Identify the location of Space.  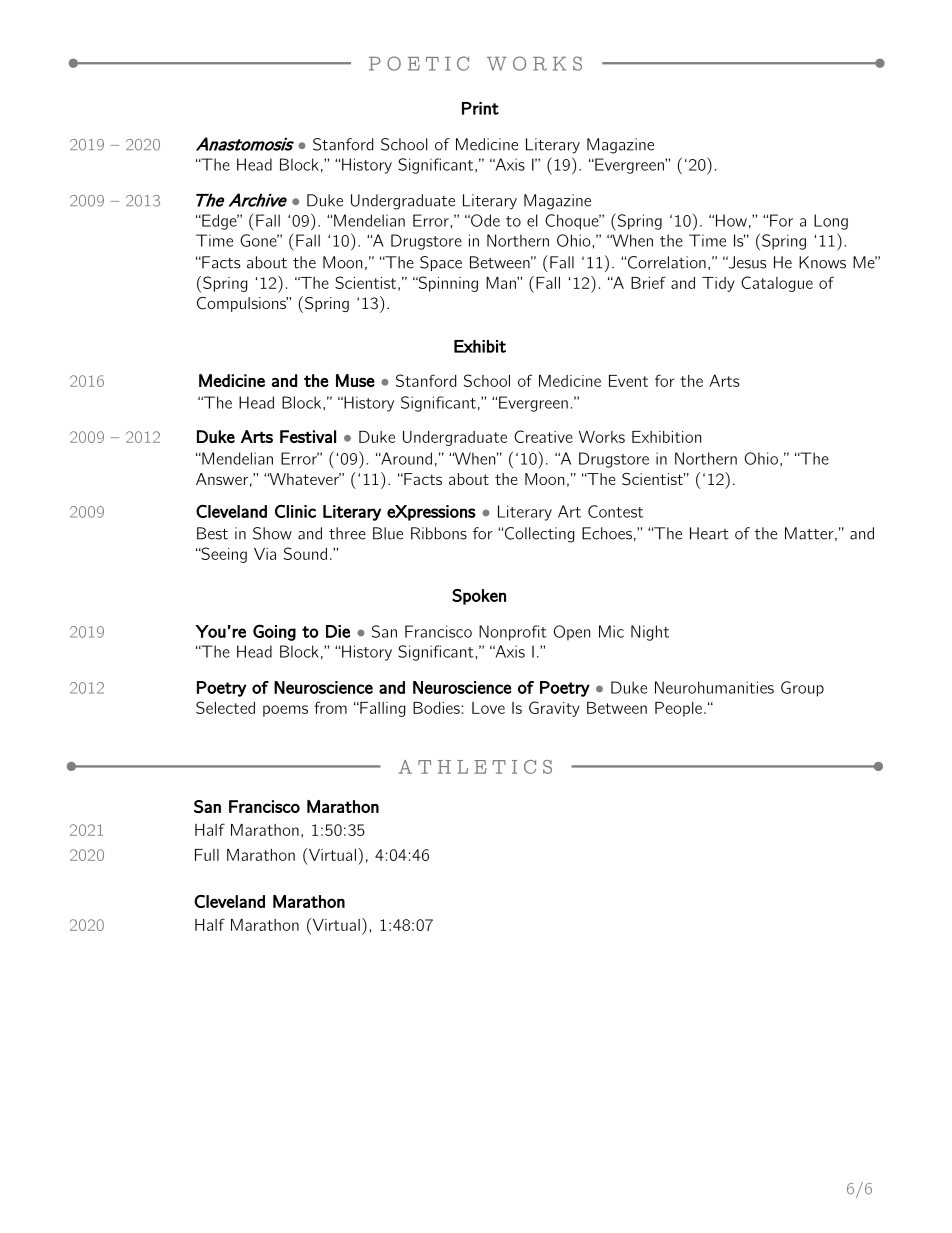
(441, 263).
